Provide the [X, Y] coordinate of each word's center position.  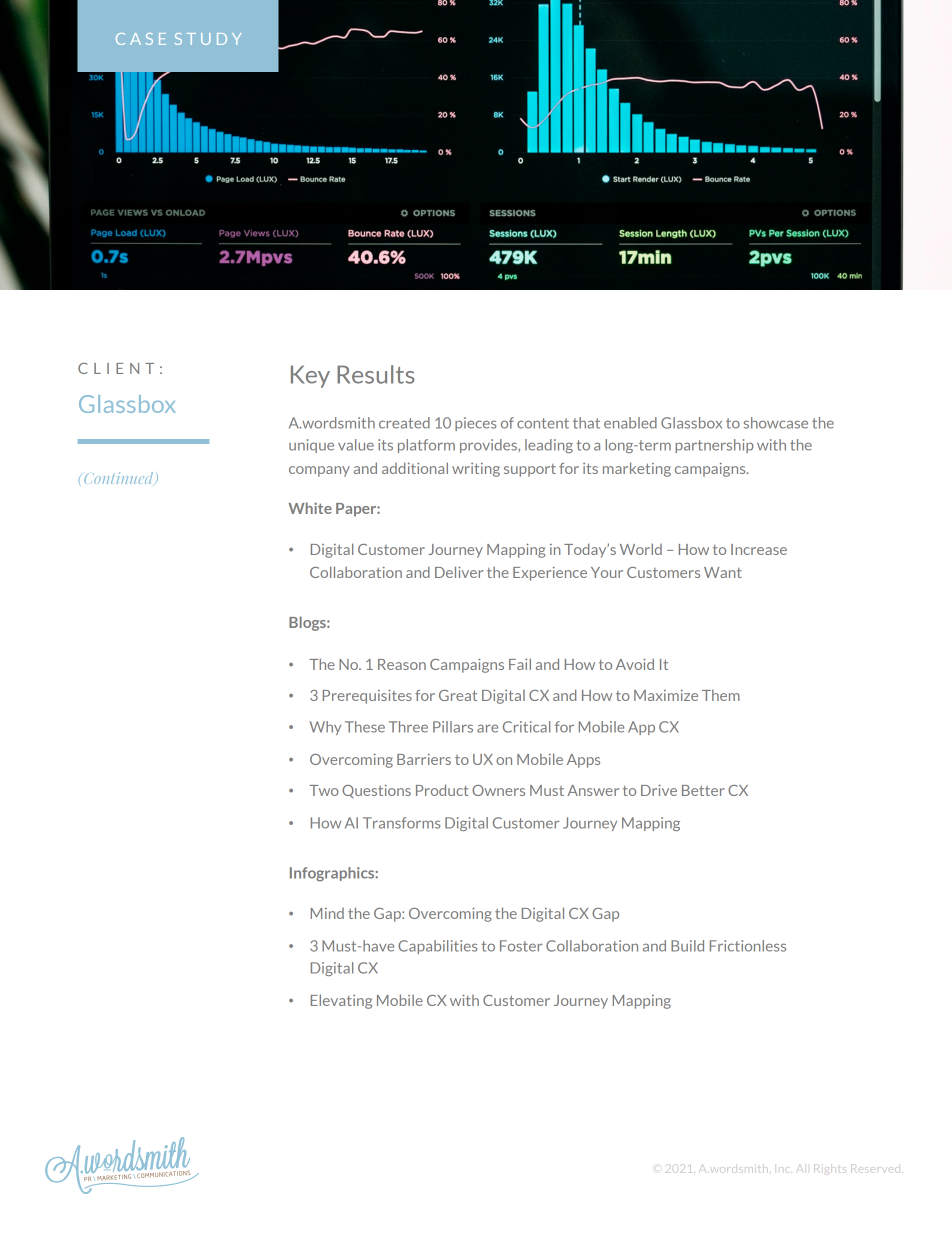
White [310, 508]
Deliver [459, 572]
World [641, 549]
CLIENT [116, 368]
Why [325, 728]
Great [458, 695]
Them [721, 695]
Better [703, 790]
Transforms [401, 823]
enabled [630, 423]
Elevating [341, 1001]
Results [376, 374]
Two [323, 790]
